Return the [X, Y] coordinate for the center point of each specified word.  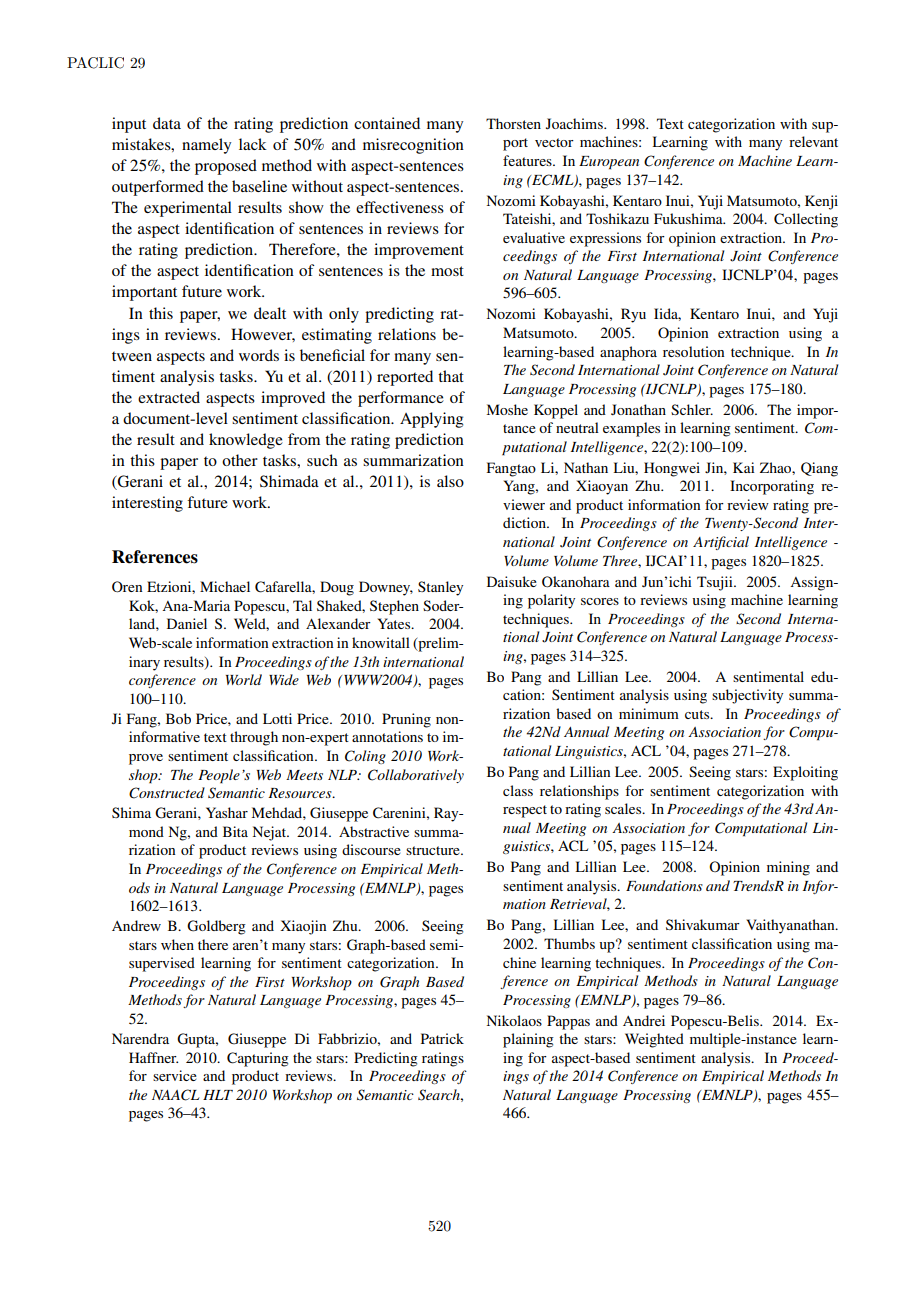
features [528, 160]
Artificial [721, 543]
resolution [693, 351]
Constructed [167, 793]
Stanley [440, 588]
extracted [169, 397]
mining [788, 868]
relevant [813, 141]
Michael [225, 586]
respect [525, 811]
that [451, 376]
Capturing [258, 1059]
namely [206, 146]
